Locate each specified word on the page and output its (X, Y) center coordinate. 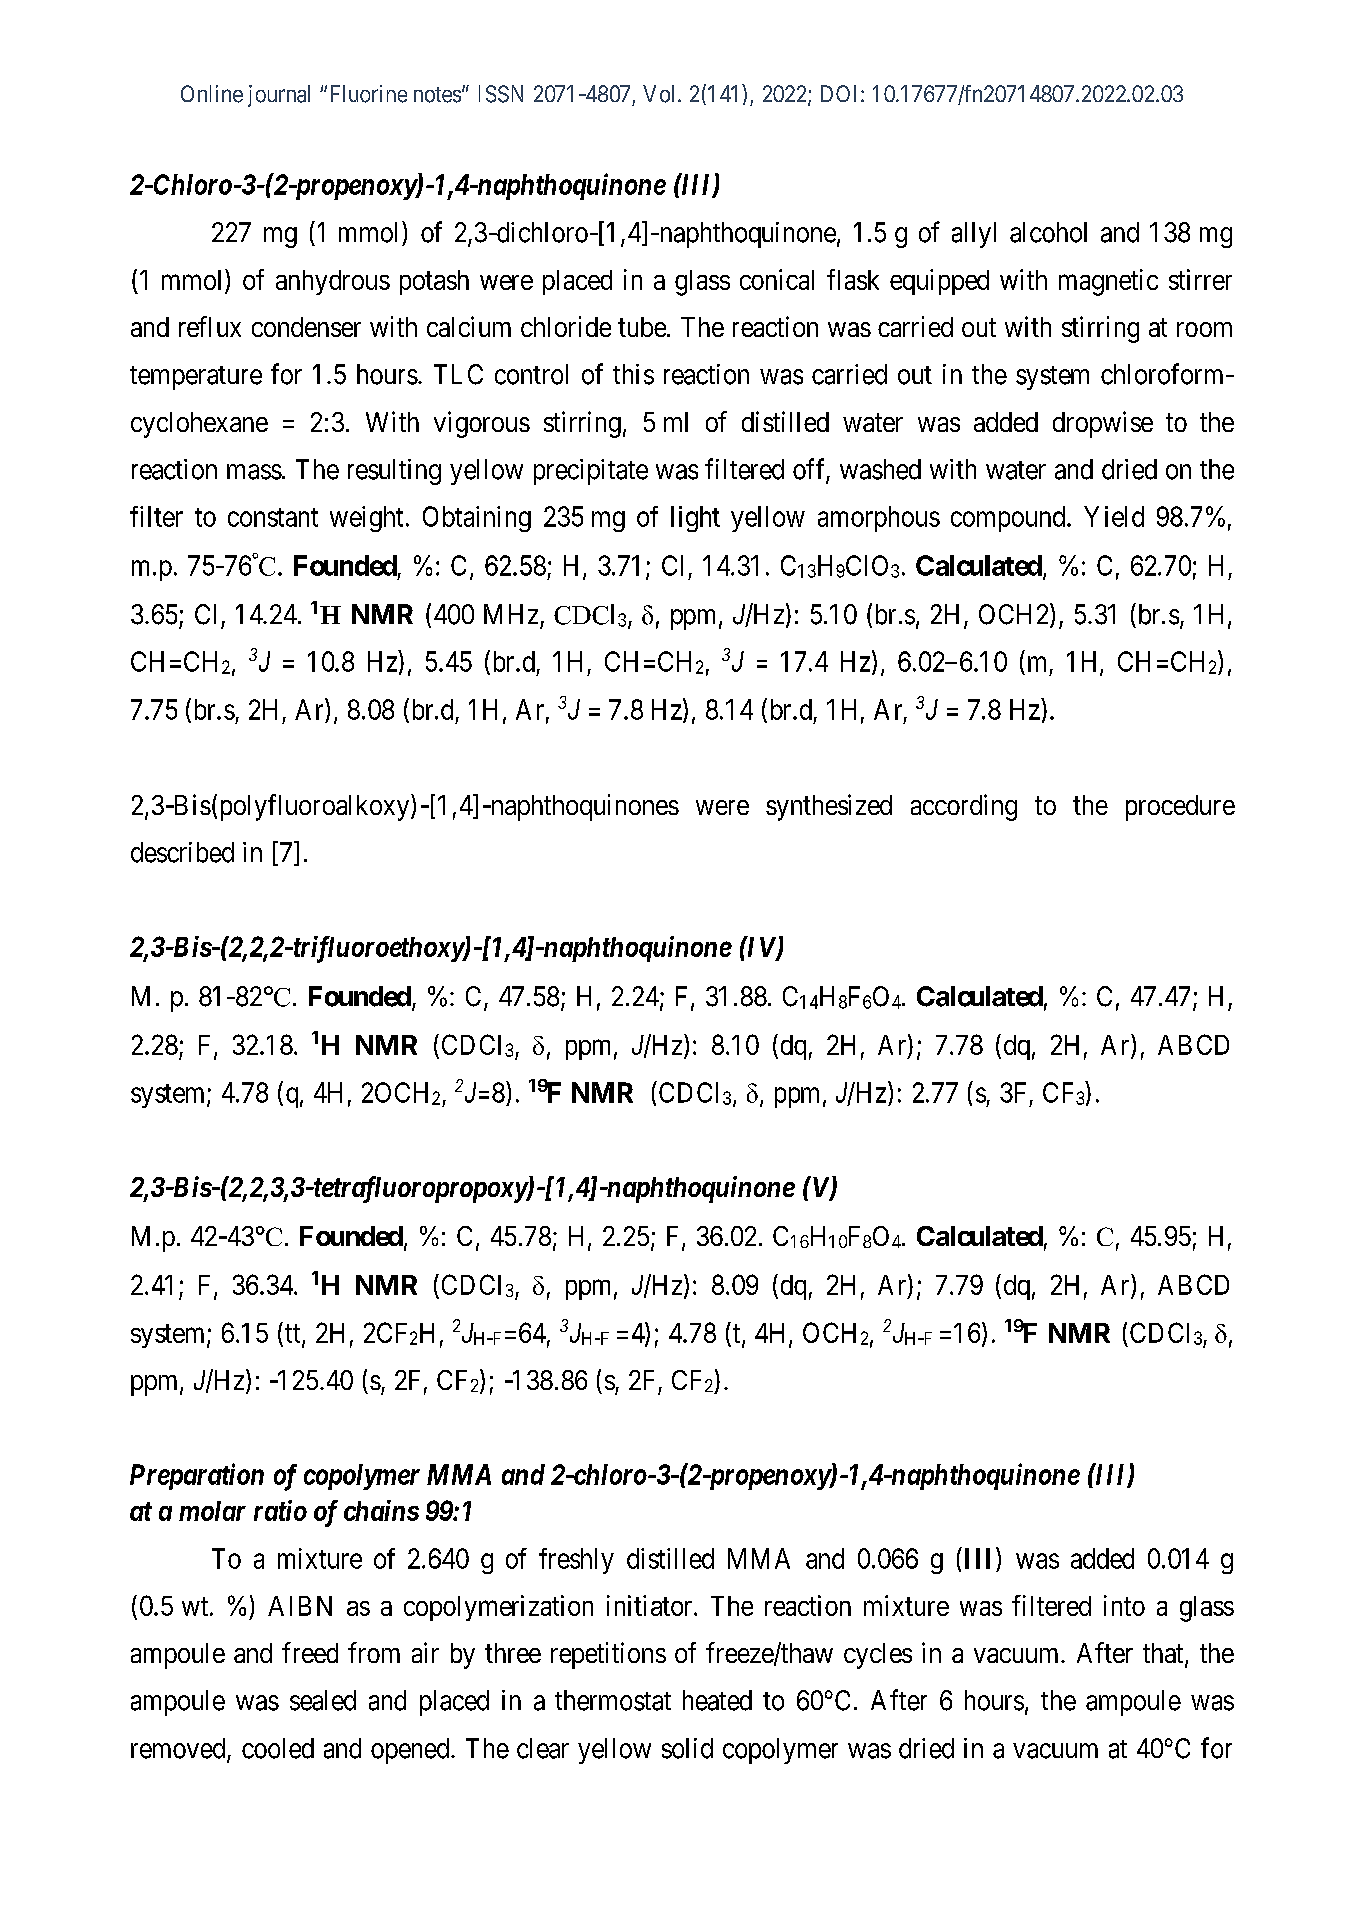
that (1164, 1654)
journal (279, 96)
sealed (323, 1700)
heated (717, 1700)
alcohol (1048, 232)
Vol (661, 94)
